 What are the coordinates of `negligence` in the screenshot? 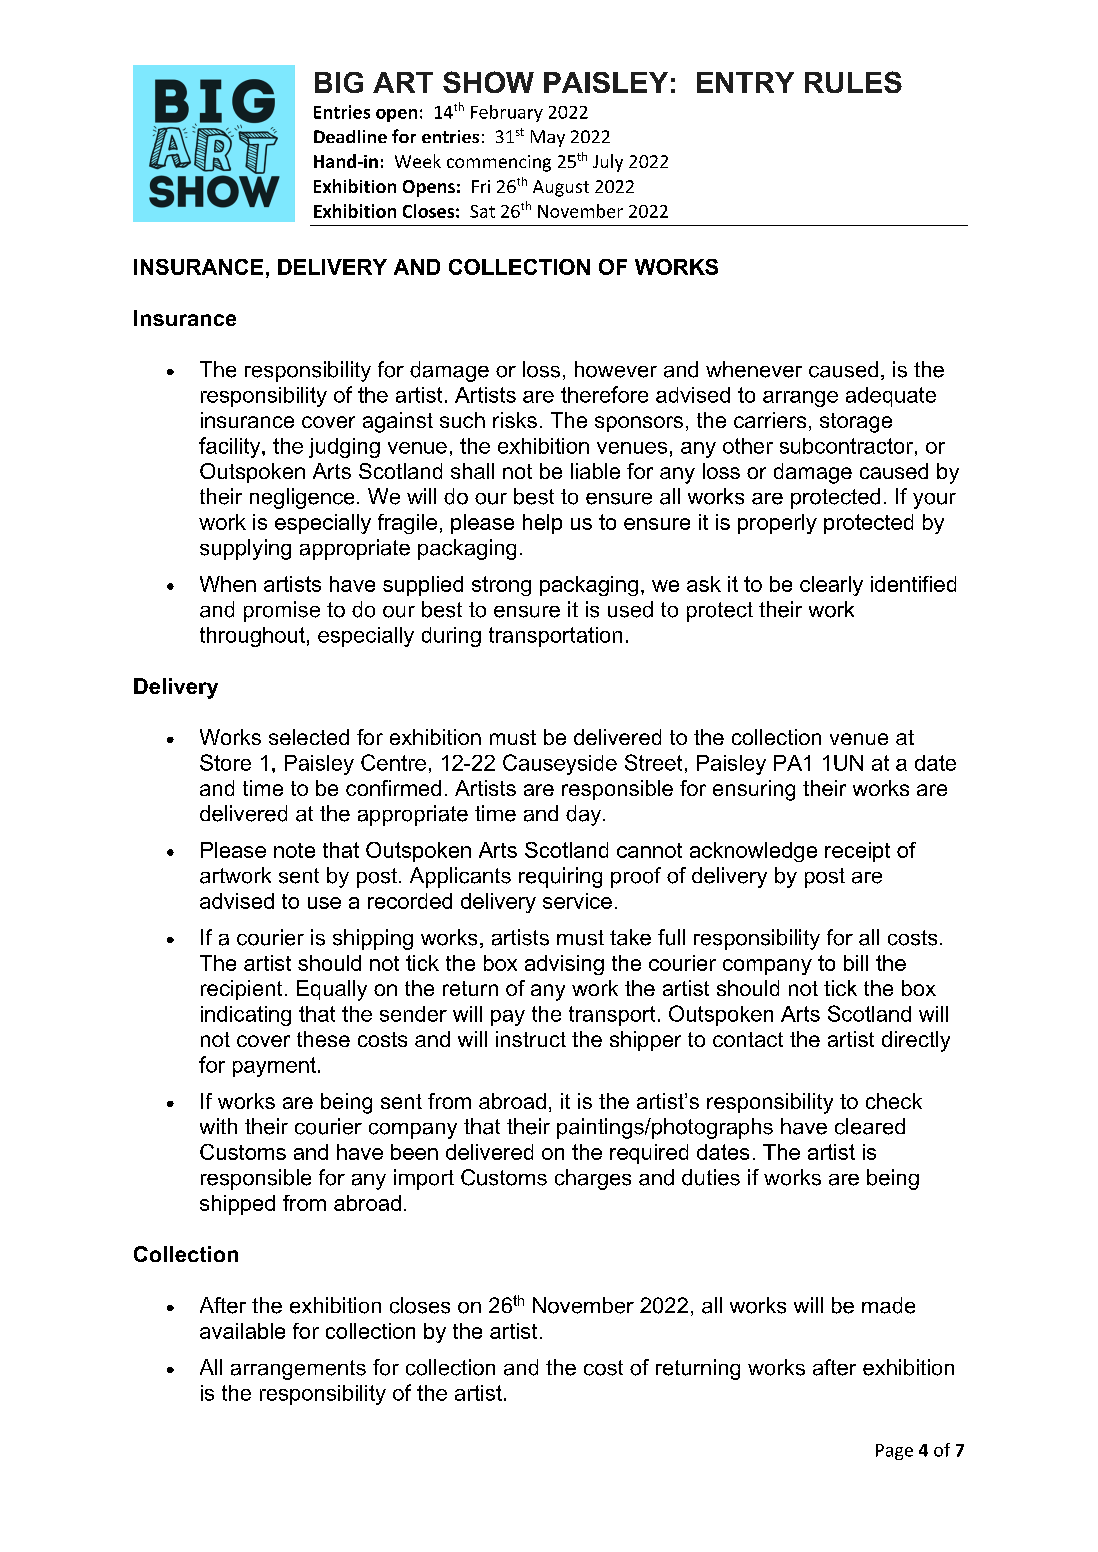 It's located at (302, 498).
